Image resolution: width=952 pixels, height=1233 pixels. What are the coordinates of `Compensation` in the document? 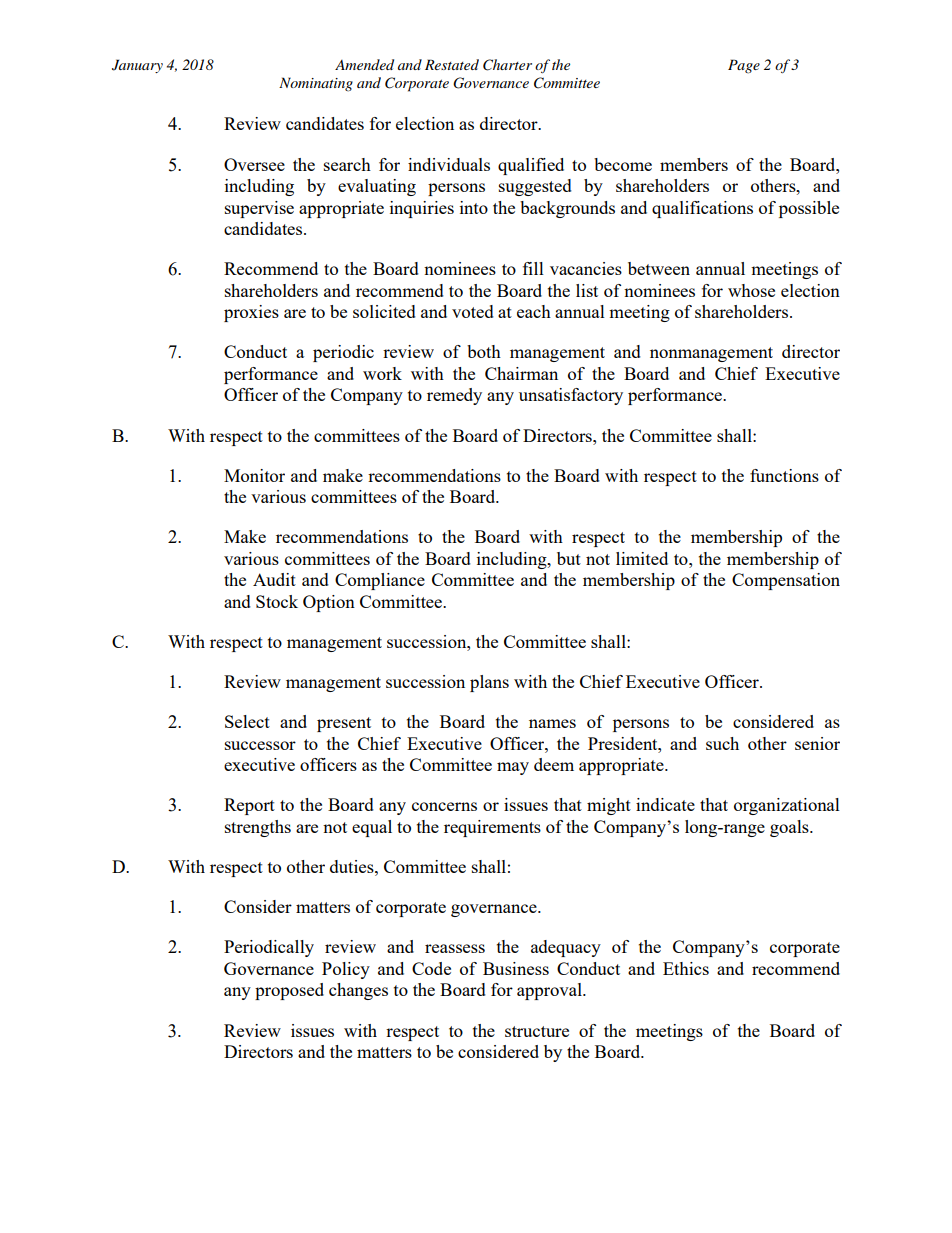 It's located at (786, 581).
